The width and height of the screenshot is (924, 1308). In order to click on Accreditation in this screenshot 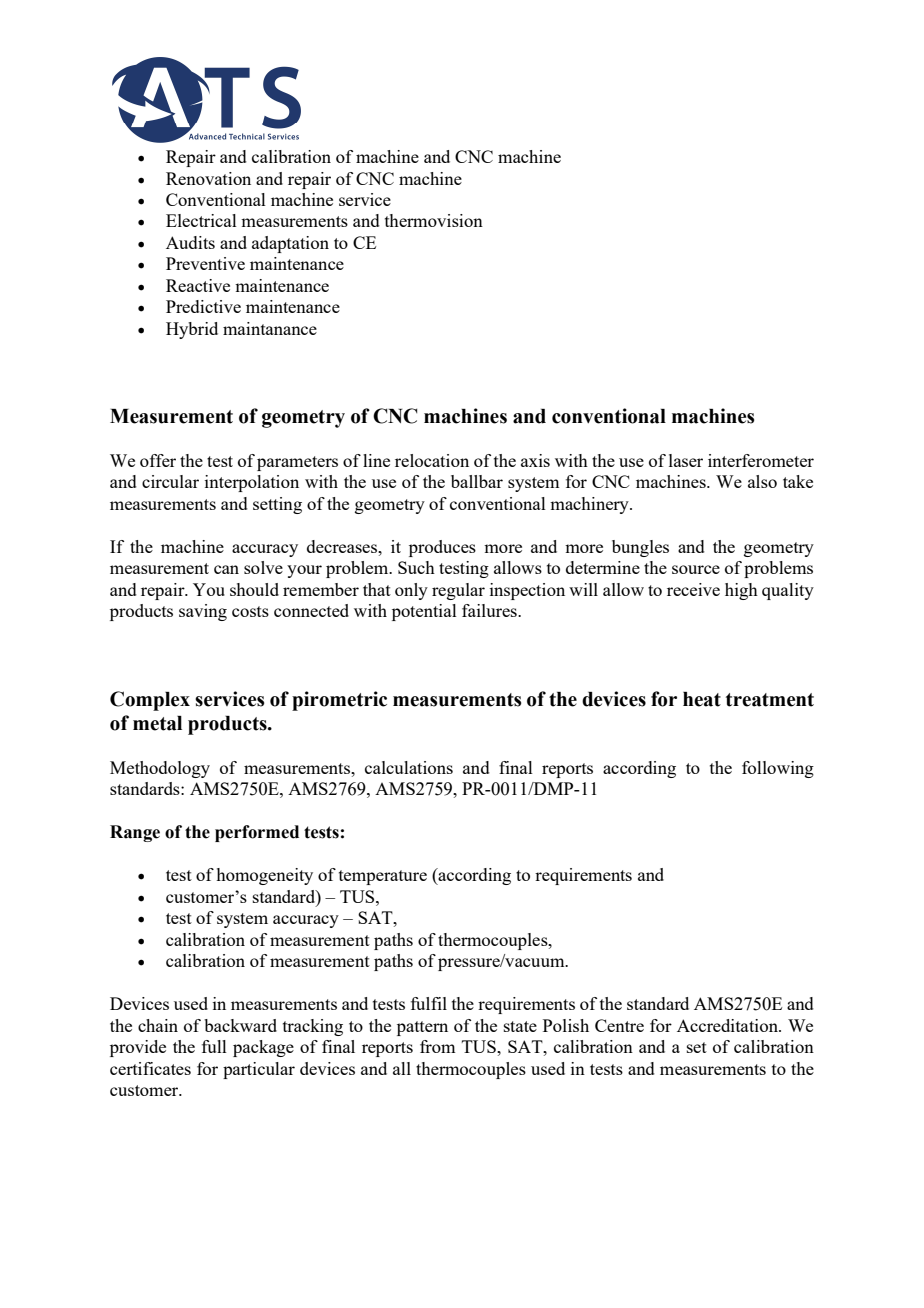, I will do `click(728, 1025)`.
